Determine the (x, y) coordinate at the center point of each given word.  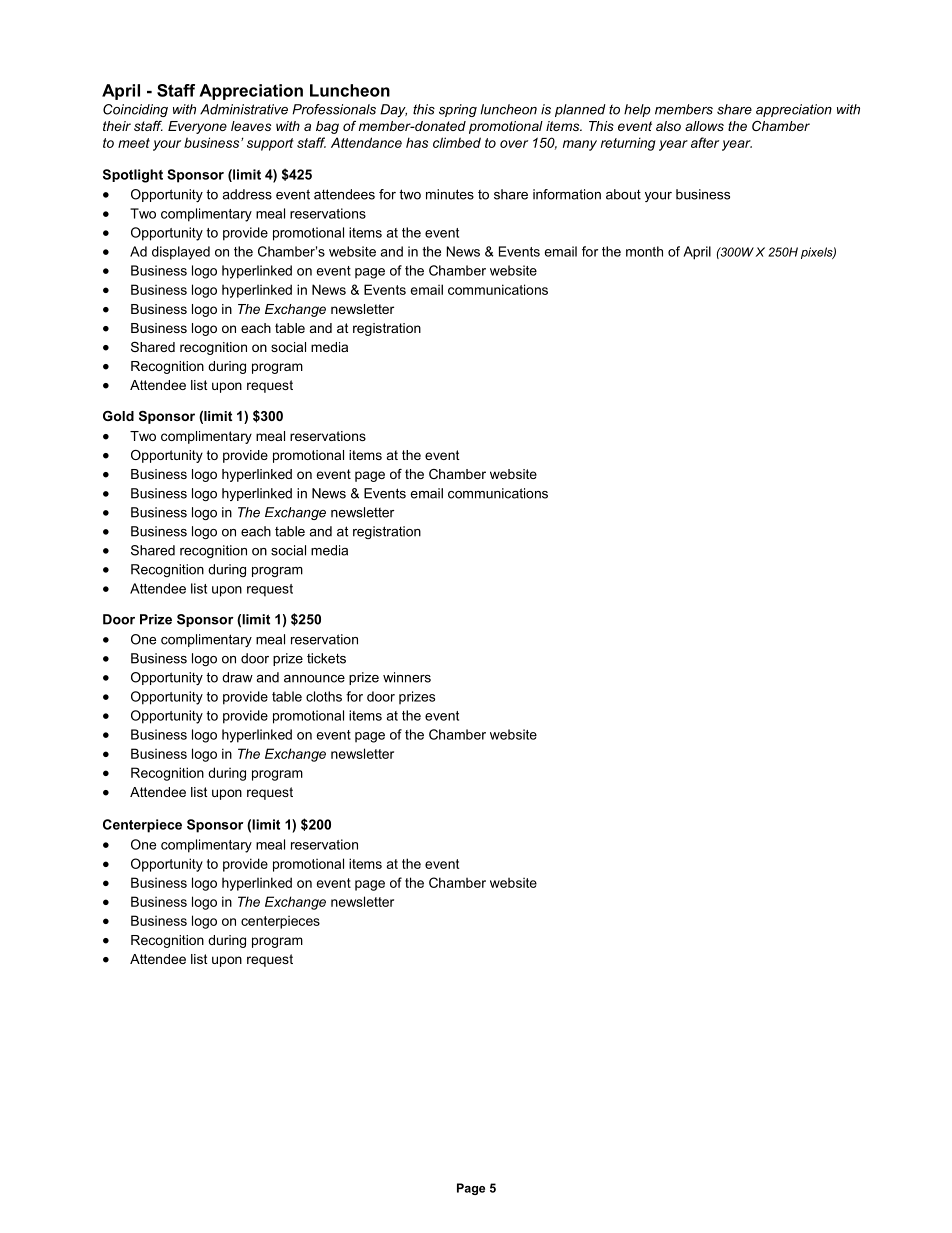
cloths (324, 696)
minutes (450, 194)
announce (314, 679)
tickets (326, 658)
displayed (181, 253)
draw (237, 677)
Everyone (197, 127)
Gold (118, 416)
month (644, 251)
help (637, 110)
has (417, 142)
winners (407, 677)
